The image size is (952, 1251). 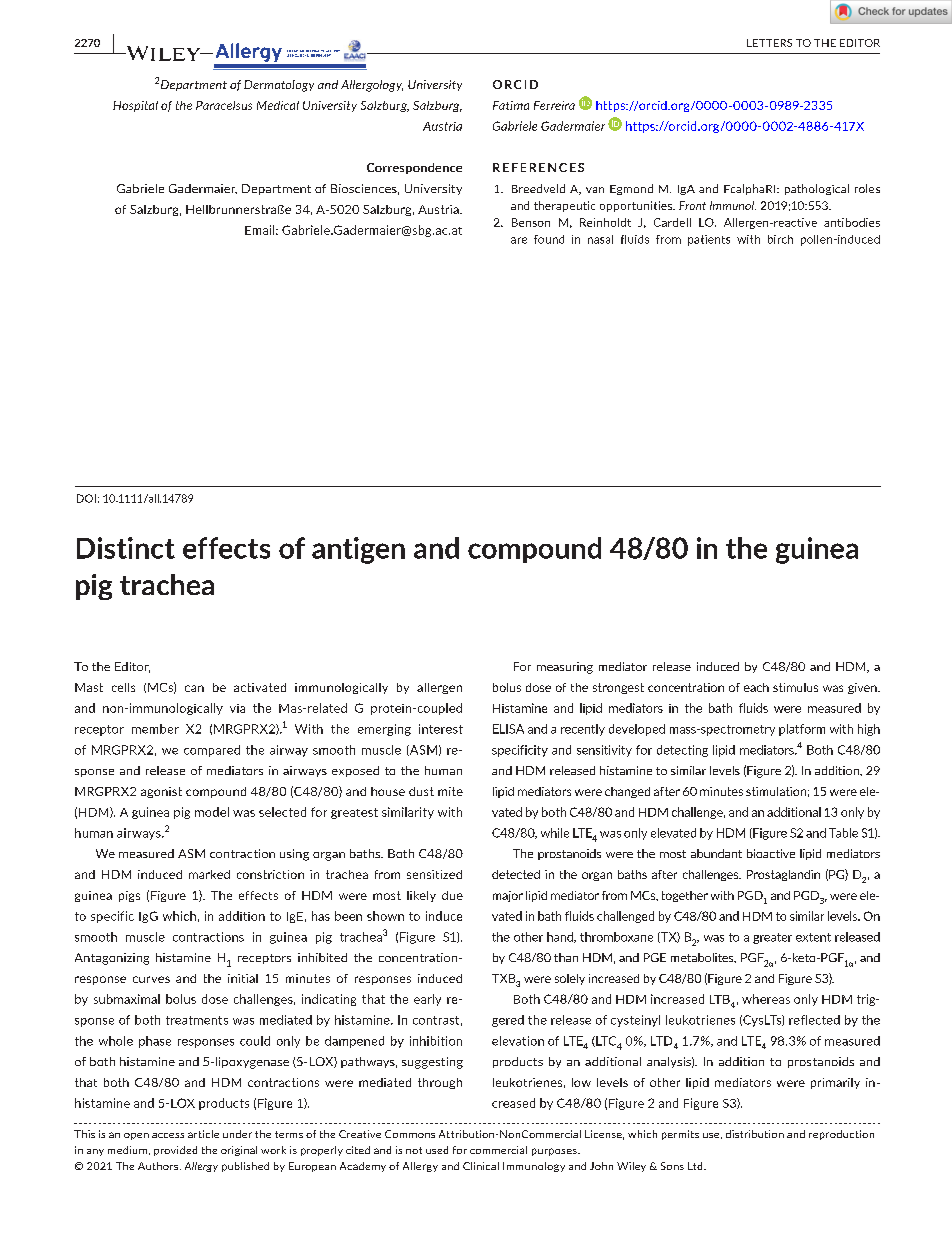 I want to click on Fatima, so click(x=511, y=105).
